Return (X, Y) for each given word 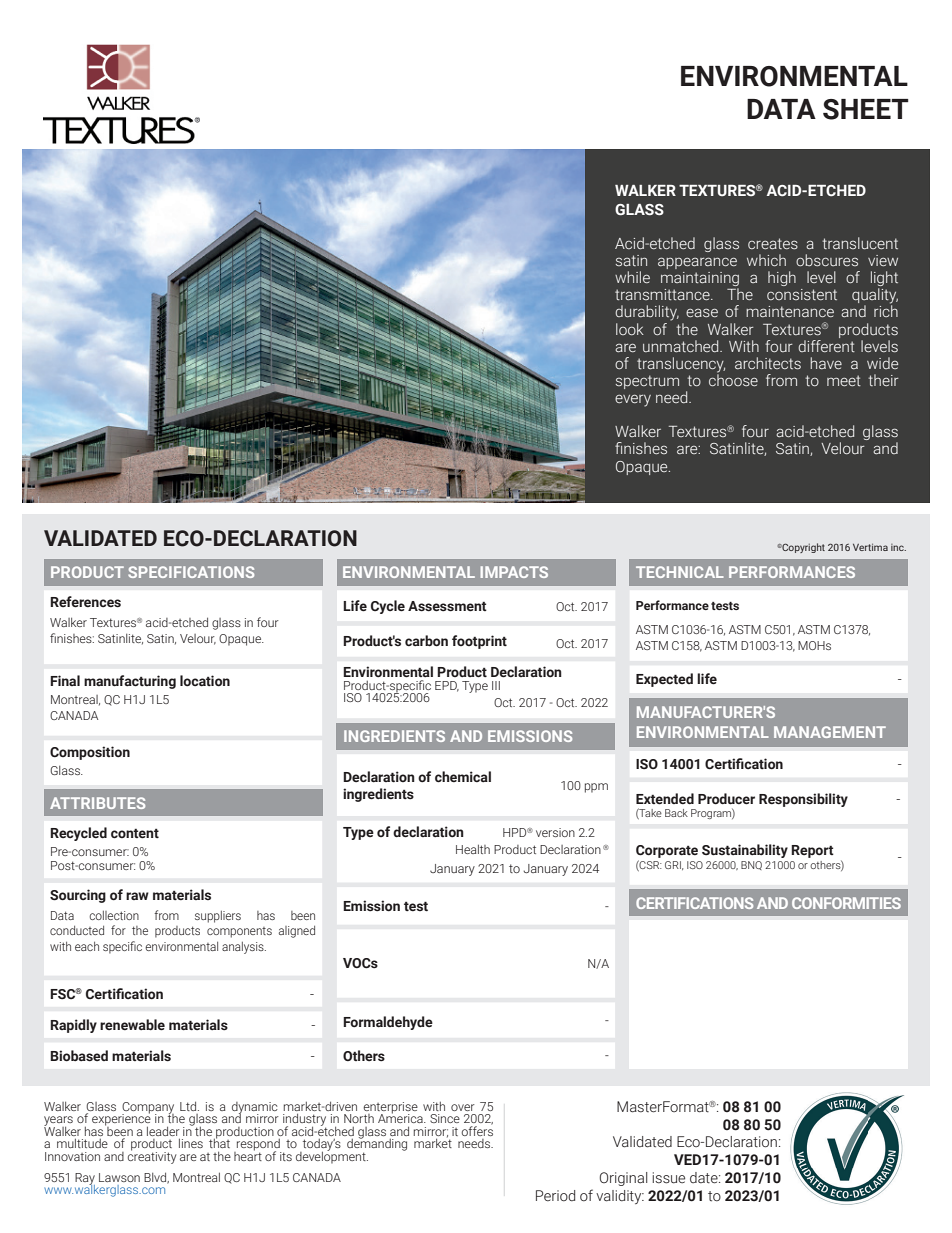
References (85, 602)
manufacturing (130, 682)
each (87, 946)
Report (812, 851)
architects (768, 363)
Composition (90, 753)
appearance (697, 263)
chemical (463, 777)
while (632, 277)
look (630, 329)
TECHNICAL (680, 572)
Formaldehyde (388, 1023)
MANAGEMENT (830, 732)
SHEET (866, 109)
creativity (152, 1156)
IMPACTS (514, 572)
